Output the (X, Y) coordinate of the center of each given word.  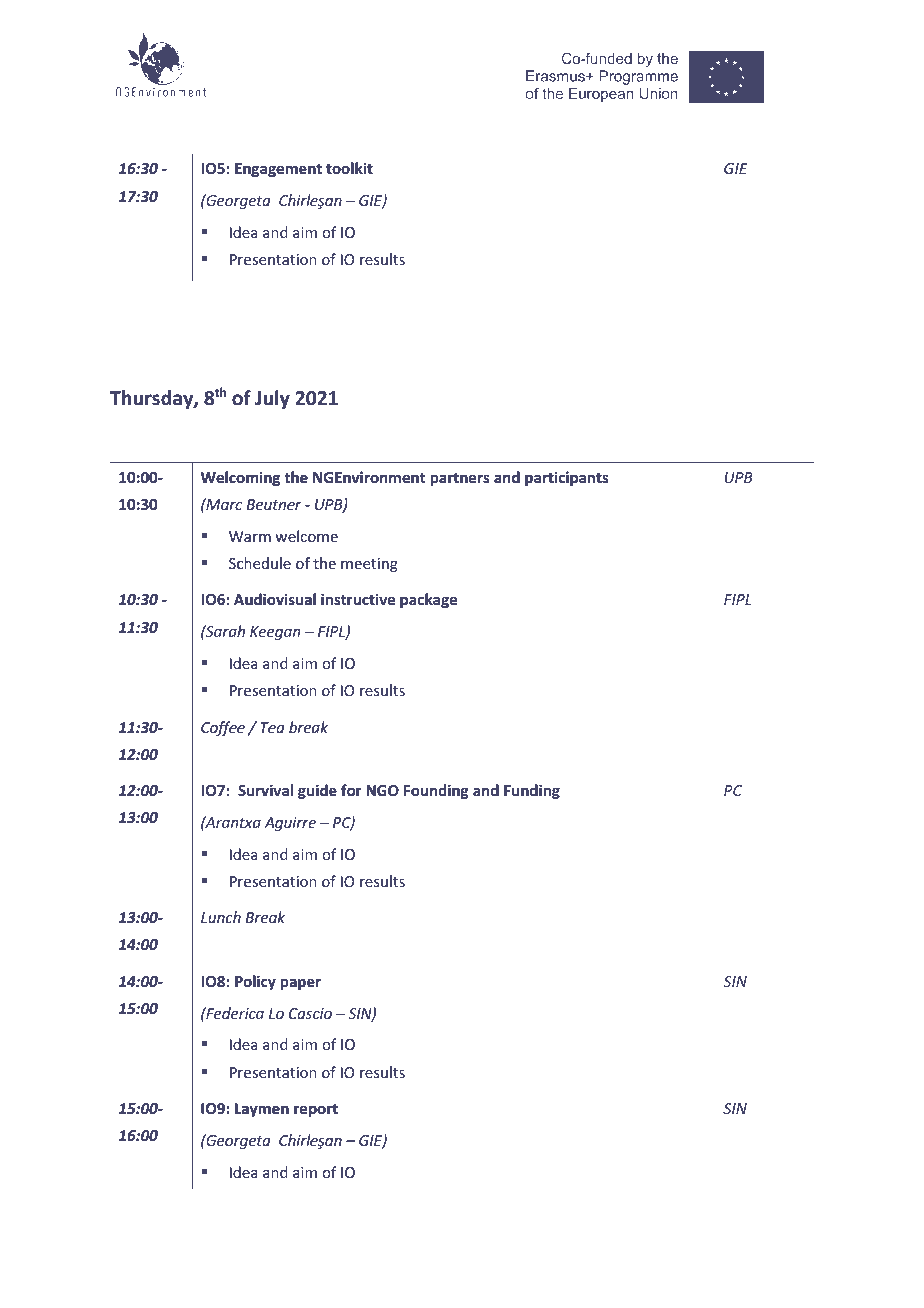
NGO (382, 790)
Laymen (262, 1110)
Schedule (260, 563)
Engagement (278, 170)
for (351, 790)
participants (567, 478)
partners (460, 479)
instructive (358, 599)
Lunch (221, 917)
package (428, 600)
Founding (436, 791)
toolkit (349, 168)
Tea (272, 727)
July (272, 399)
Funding (532, 791)
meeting (369, 565)
